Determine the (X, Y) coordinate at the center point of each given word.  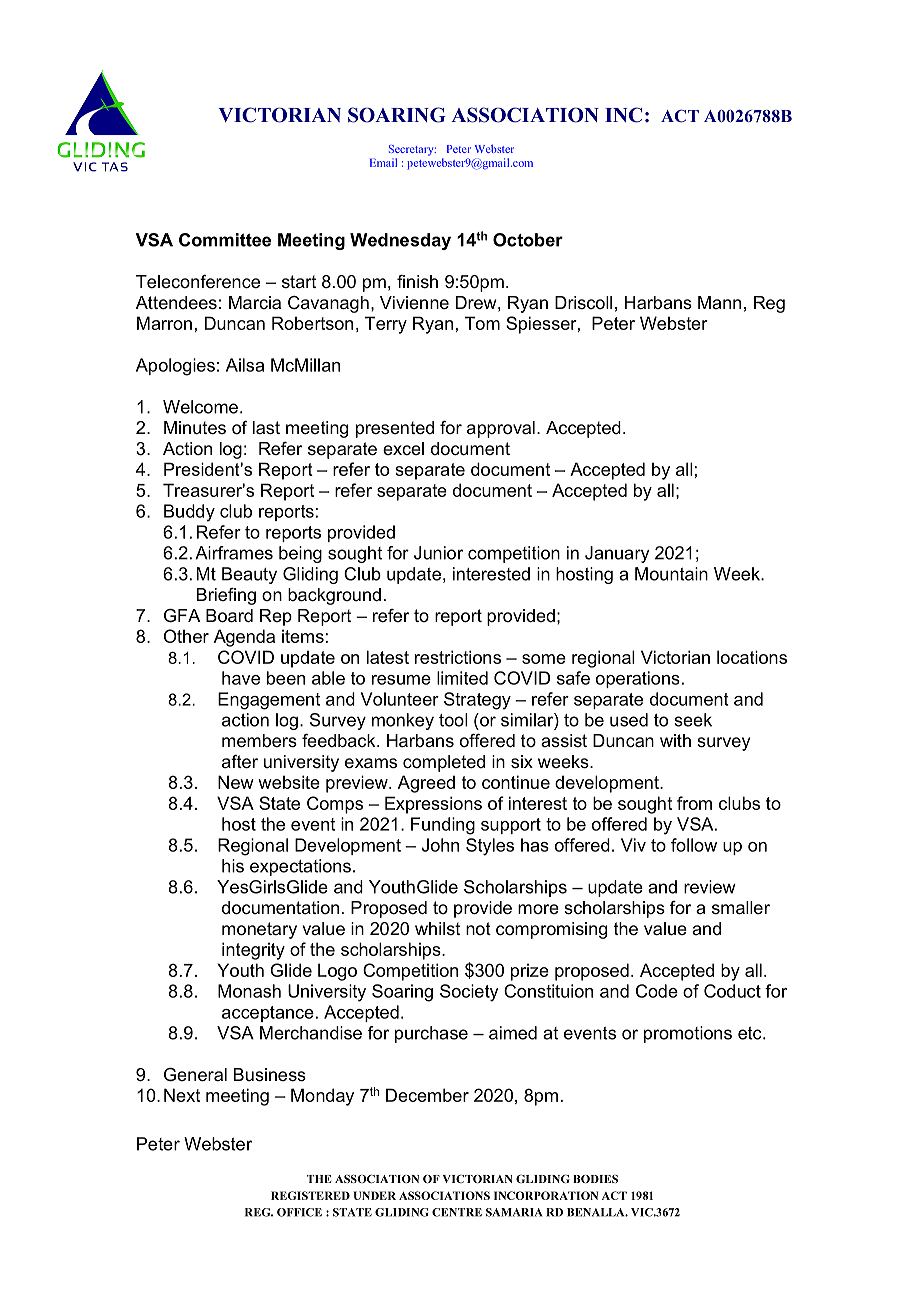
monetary (259, 930)
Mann (719, 302)
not (478, 928)
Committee (225, 240)
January (617, 554)
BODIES (595, 1179)
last (266, 428)
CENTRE (457, 1212)
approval (501, 429)
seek (693, 720)
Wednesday (400, 241)
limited (462, 678)
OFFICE (299, 1212)
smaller (741, 908)
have (241, 678)
